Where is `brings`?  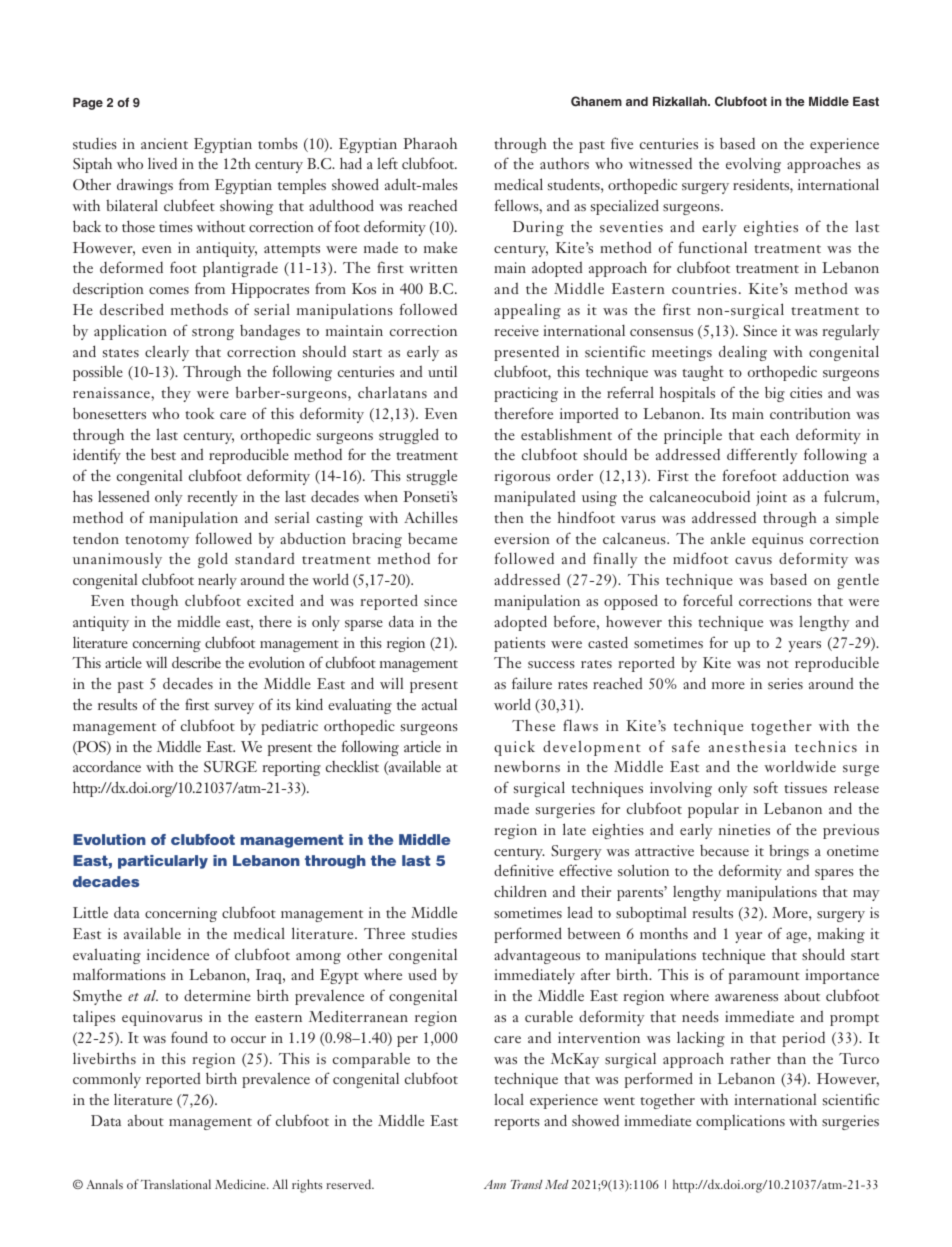
brings is located at coordinates (789, 852).
